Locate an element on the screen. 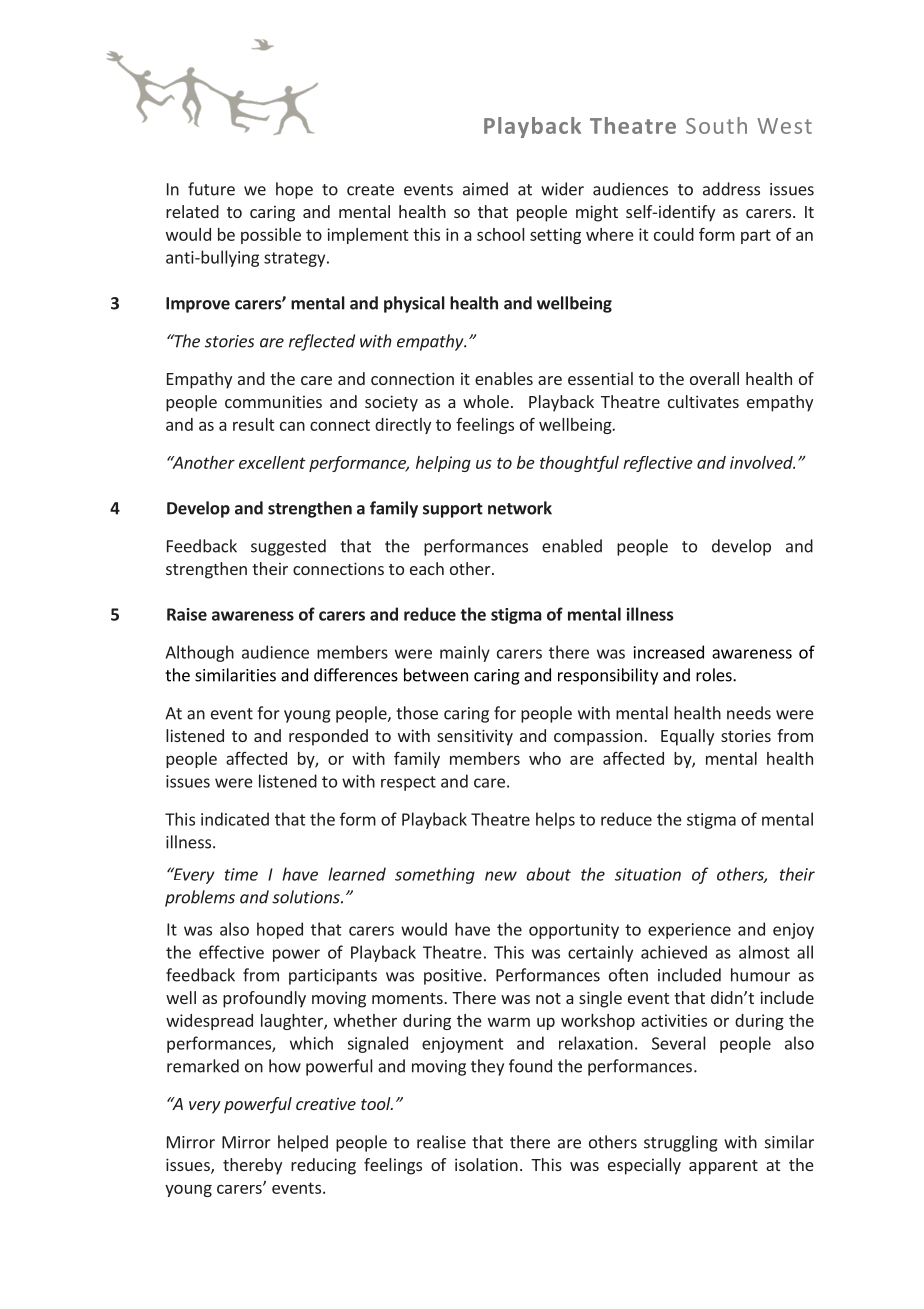  future is located at coordinates (211, 189).
